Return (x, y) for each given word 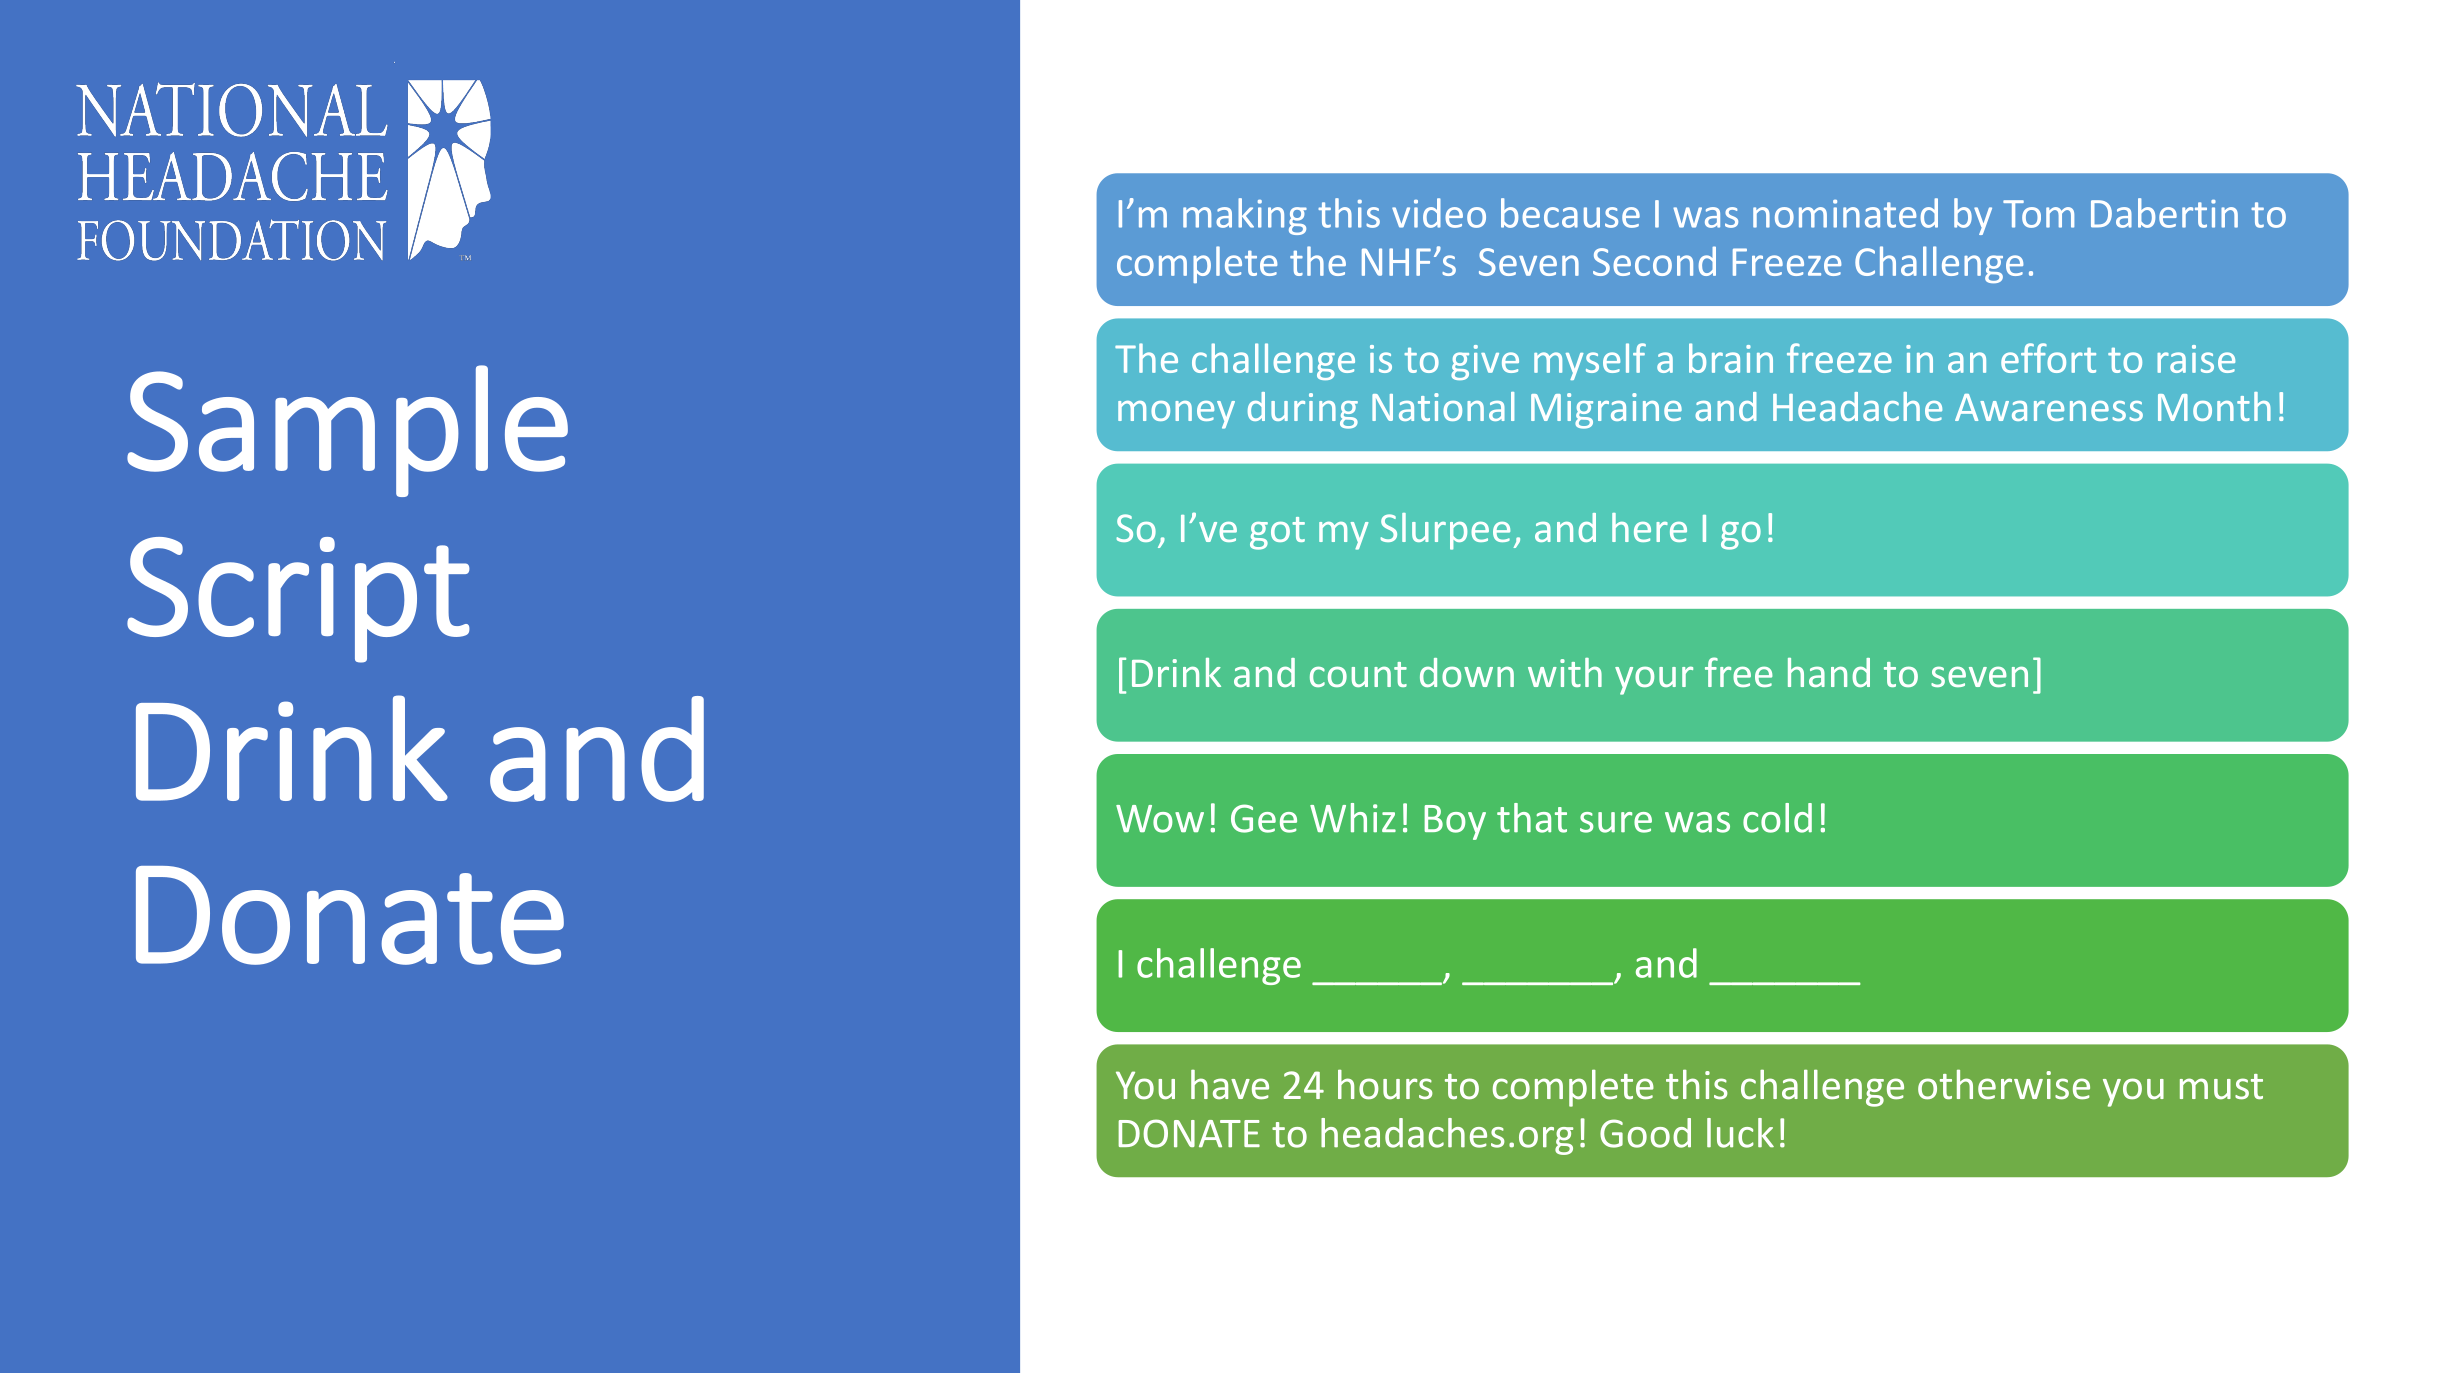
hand (1829, 672)
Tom (2038, 214)
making (1245, 216)
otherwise (2004, 1084)
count (1358, 674)
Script (298, 600)
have (1230, 1084)
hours (1385, 1084)
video (1439, 213)
